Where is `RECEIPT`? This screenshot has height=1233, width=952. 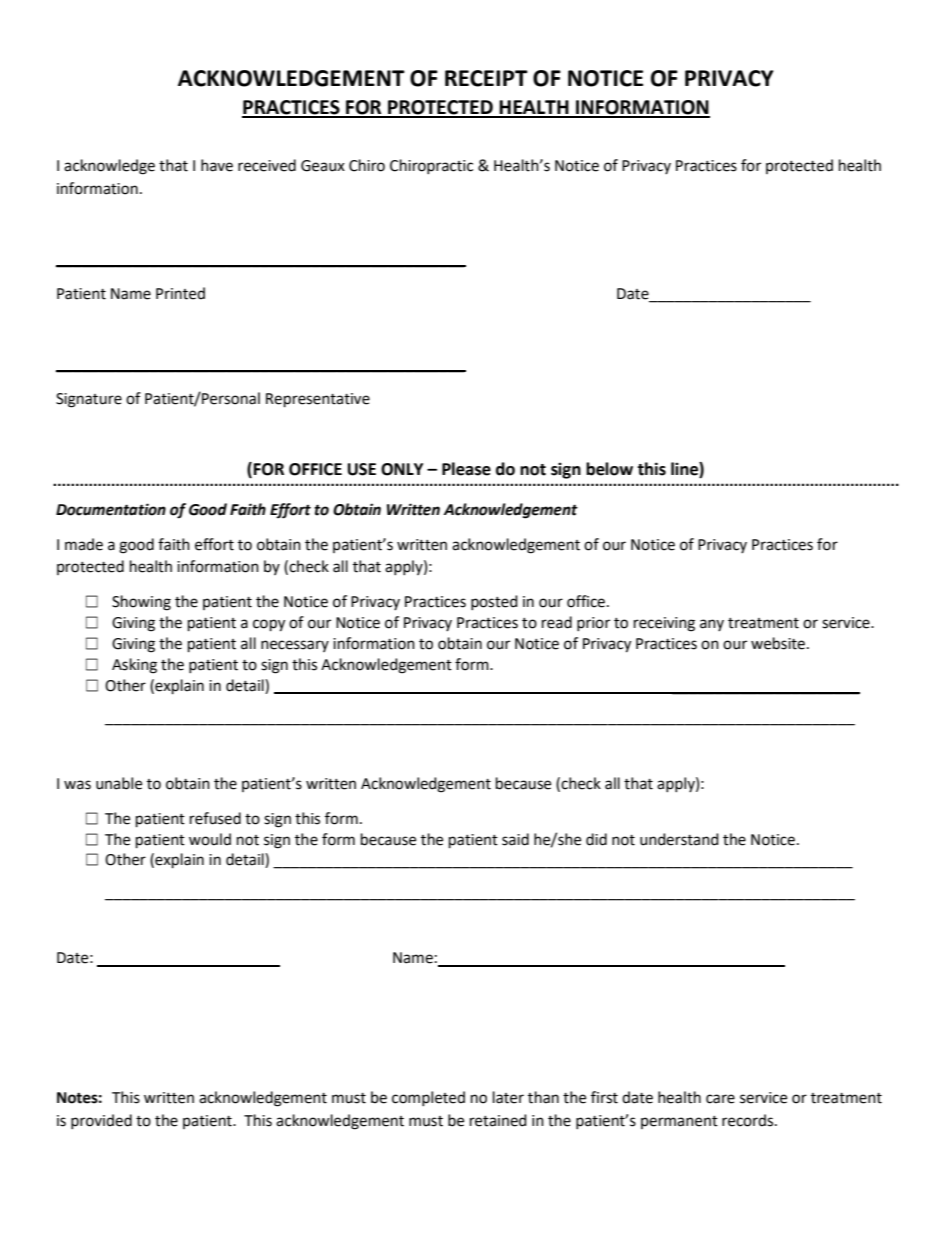 RECEIPT is located at coordinates (486, 78).
